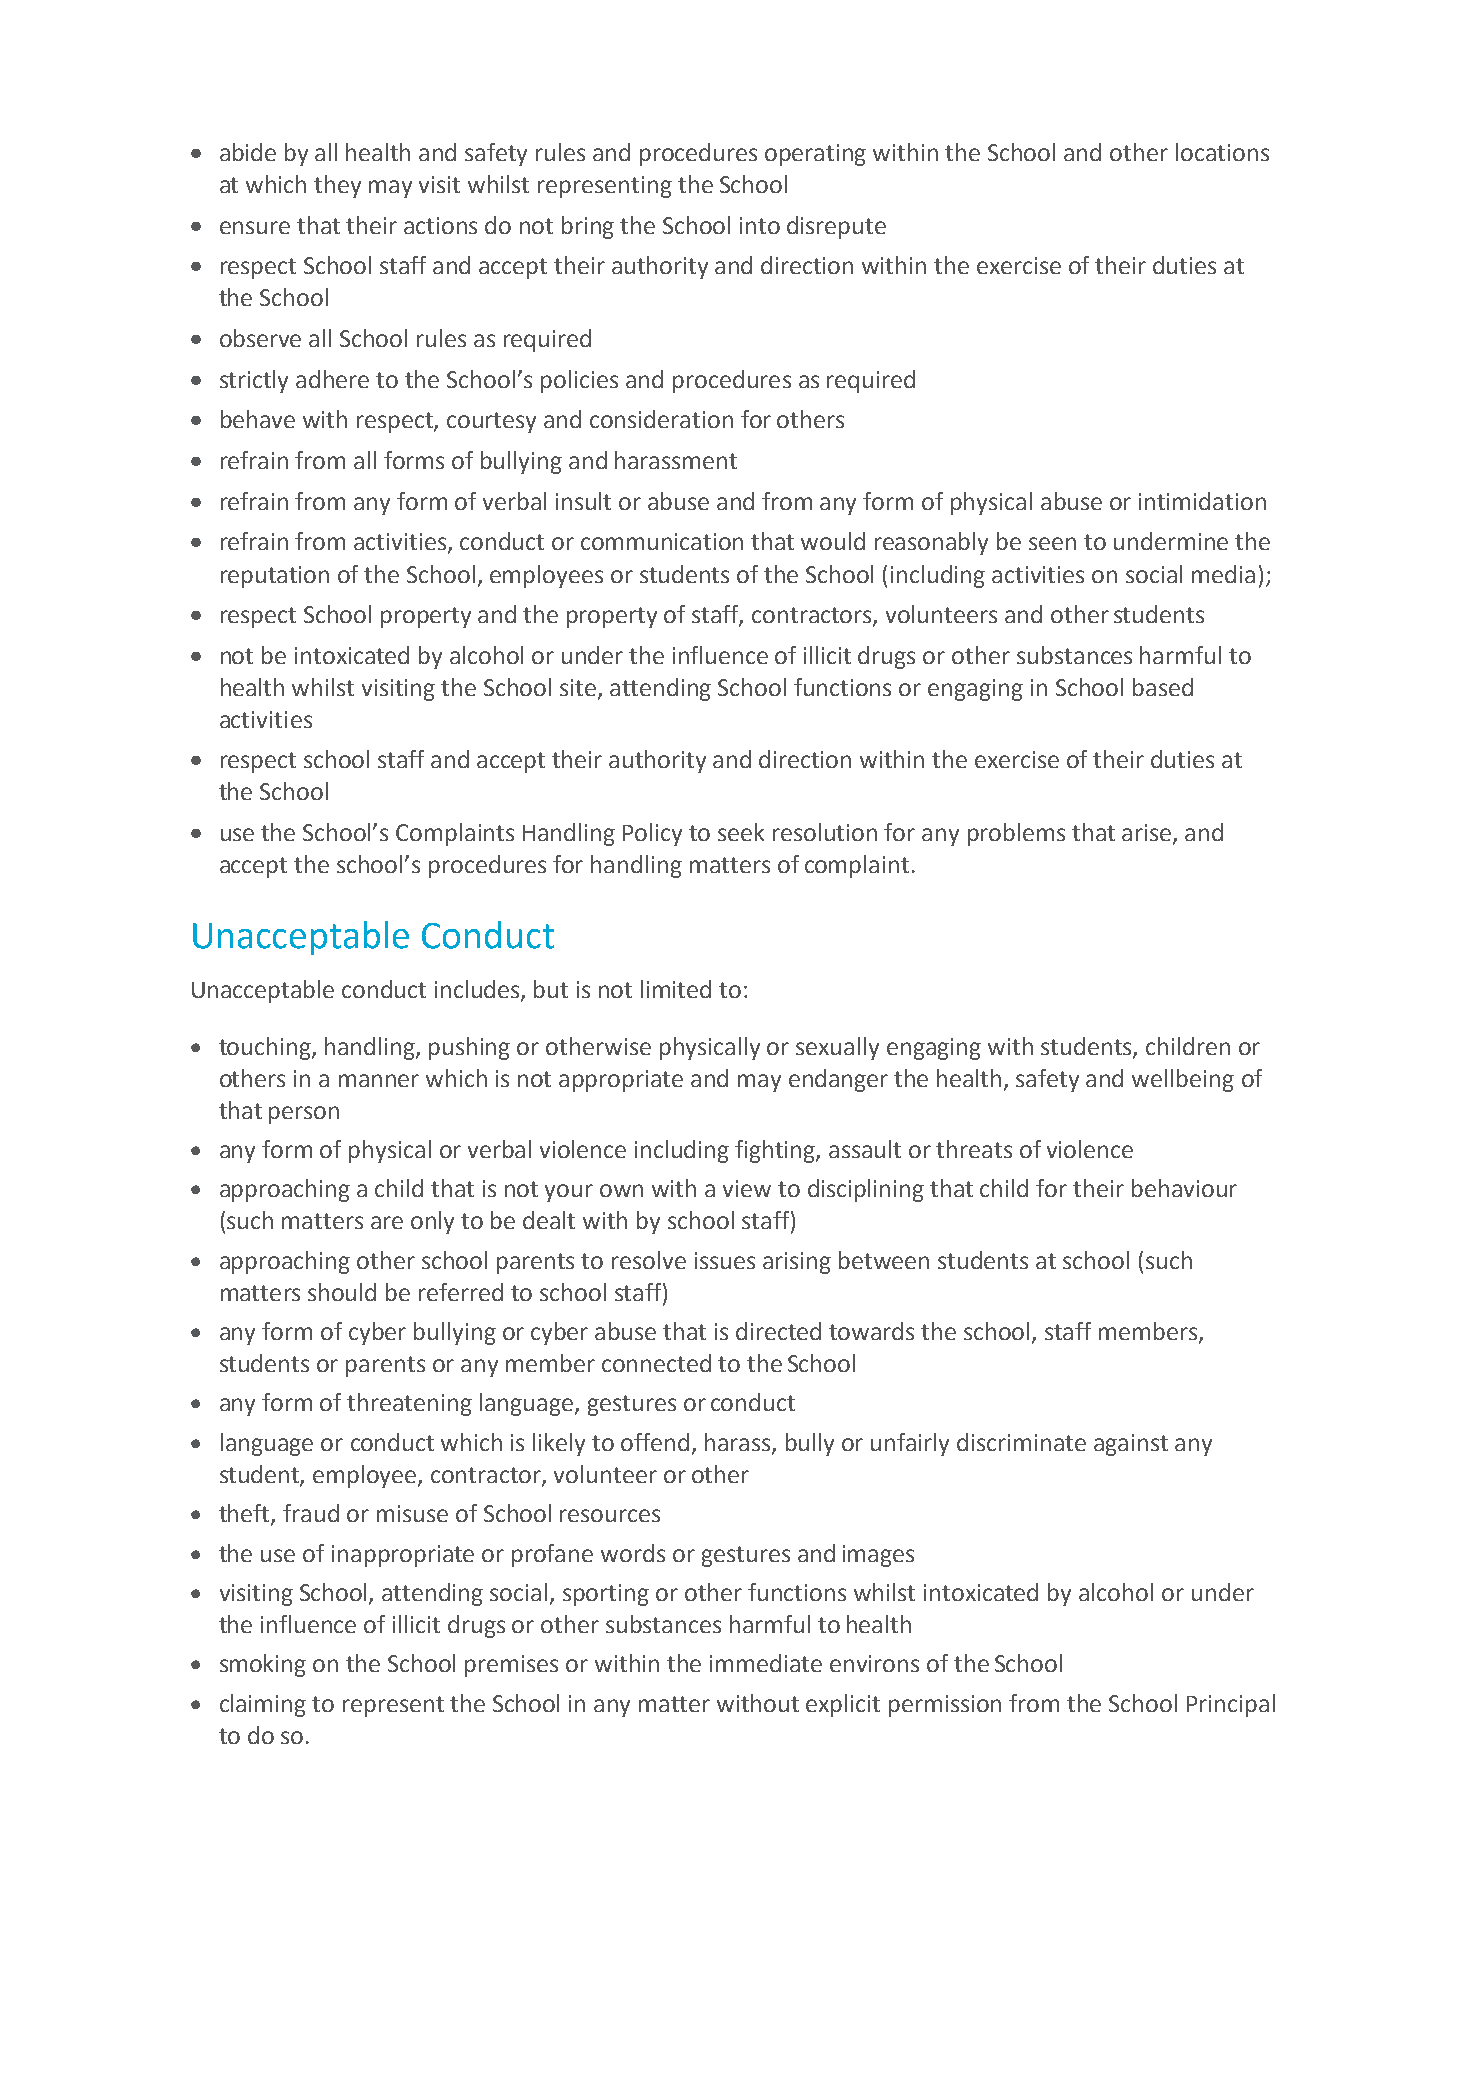 The height and width of the page is (2093, 1479). I want to click on arise, so click(1148, 833).
